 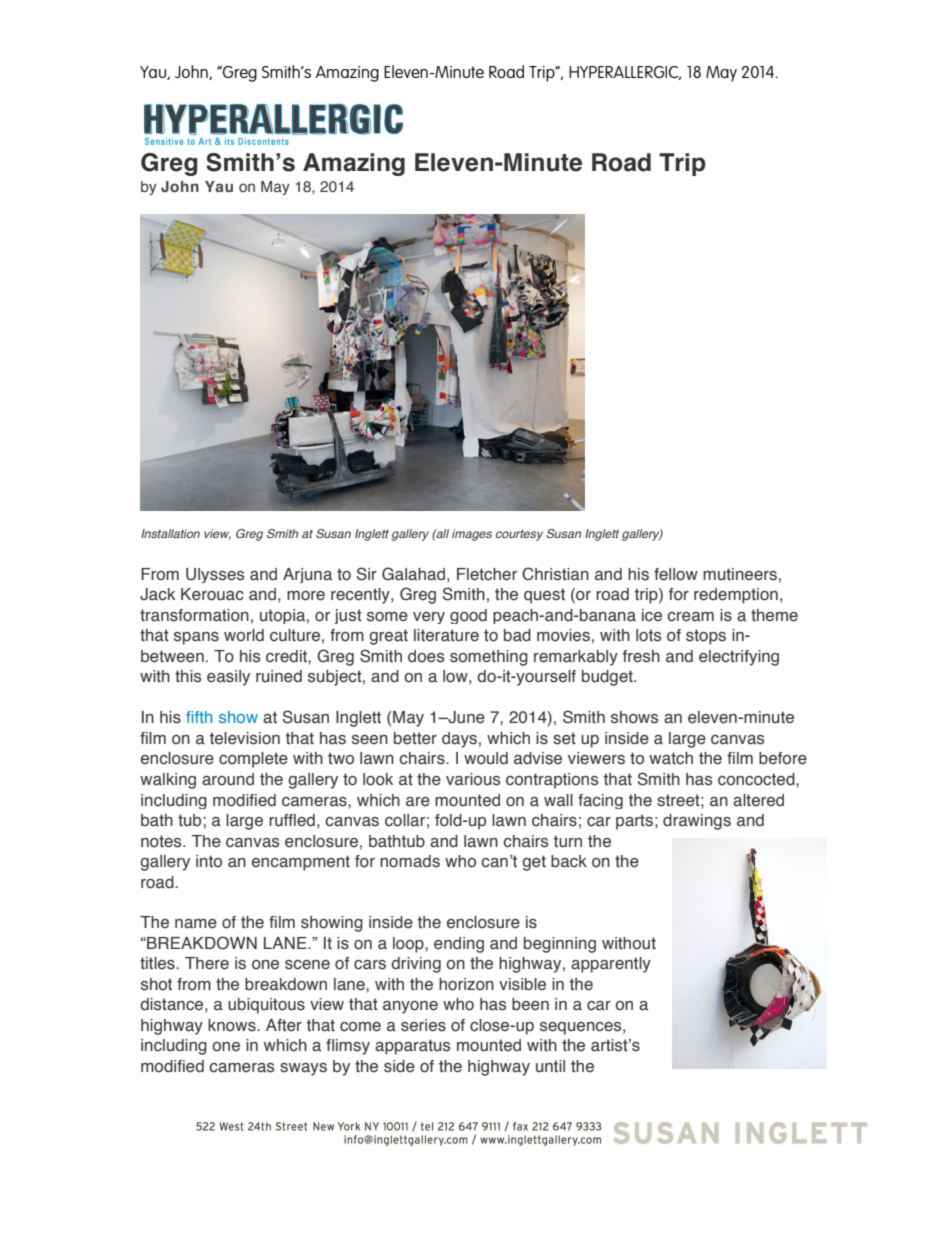 What do you see at coordinates (228, 678) in the document?
I see `easily` at bounding box center [228, 678].
